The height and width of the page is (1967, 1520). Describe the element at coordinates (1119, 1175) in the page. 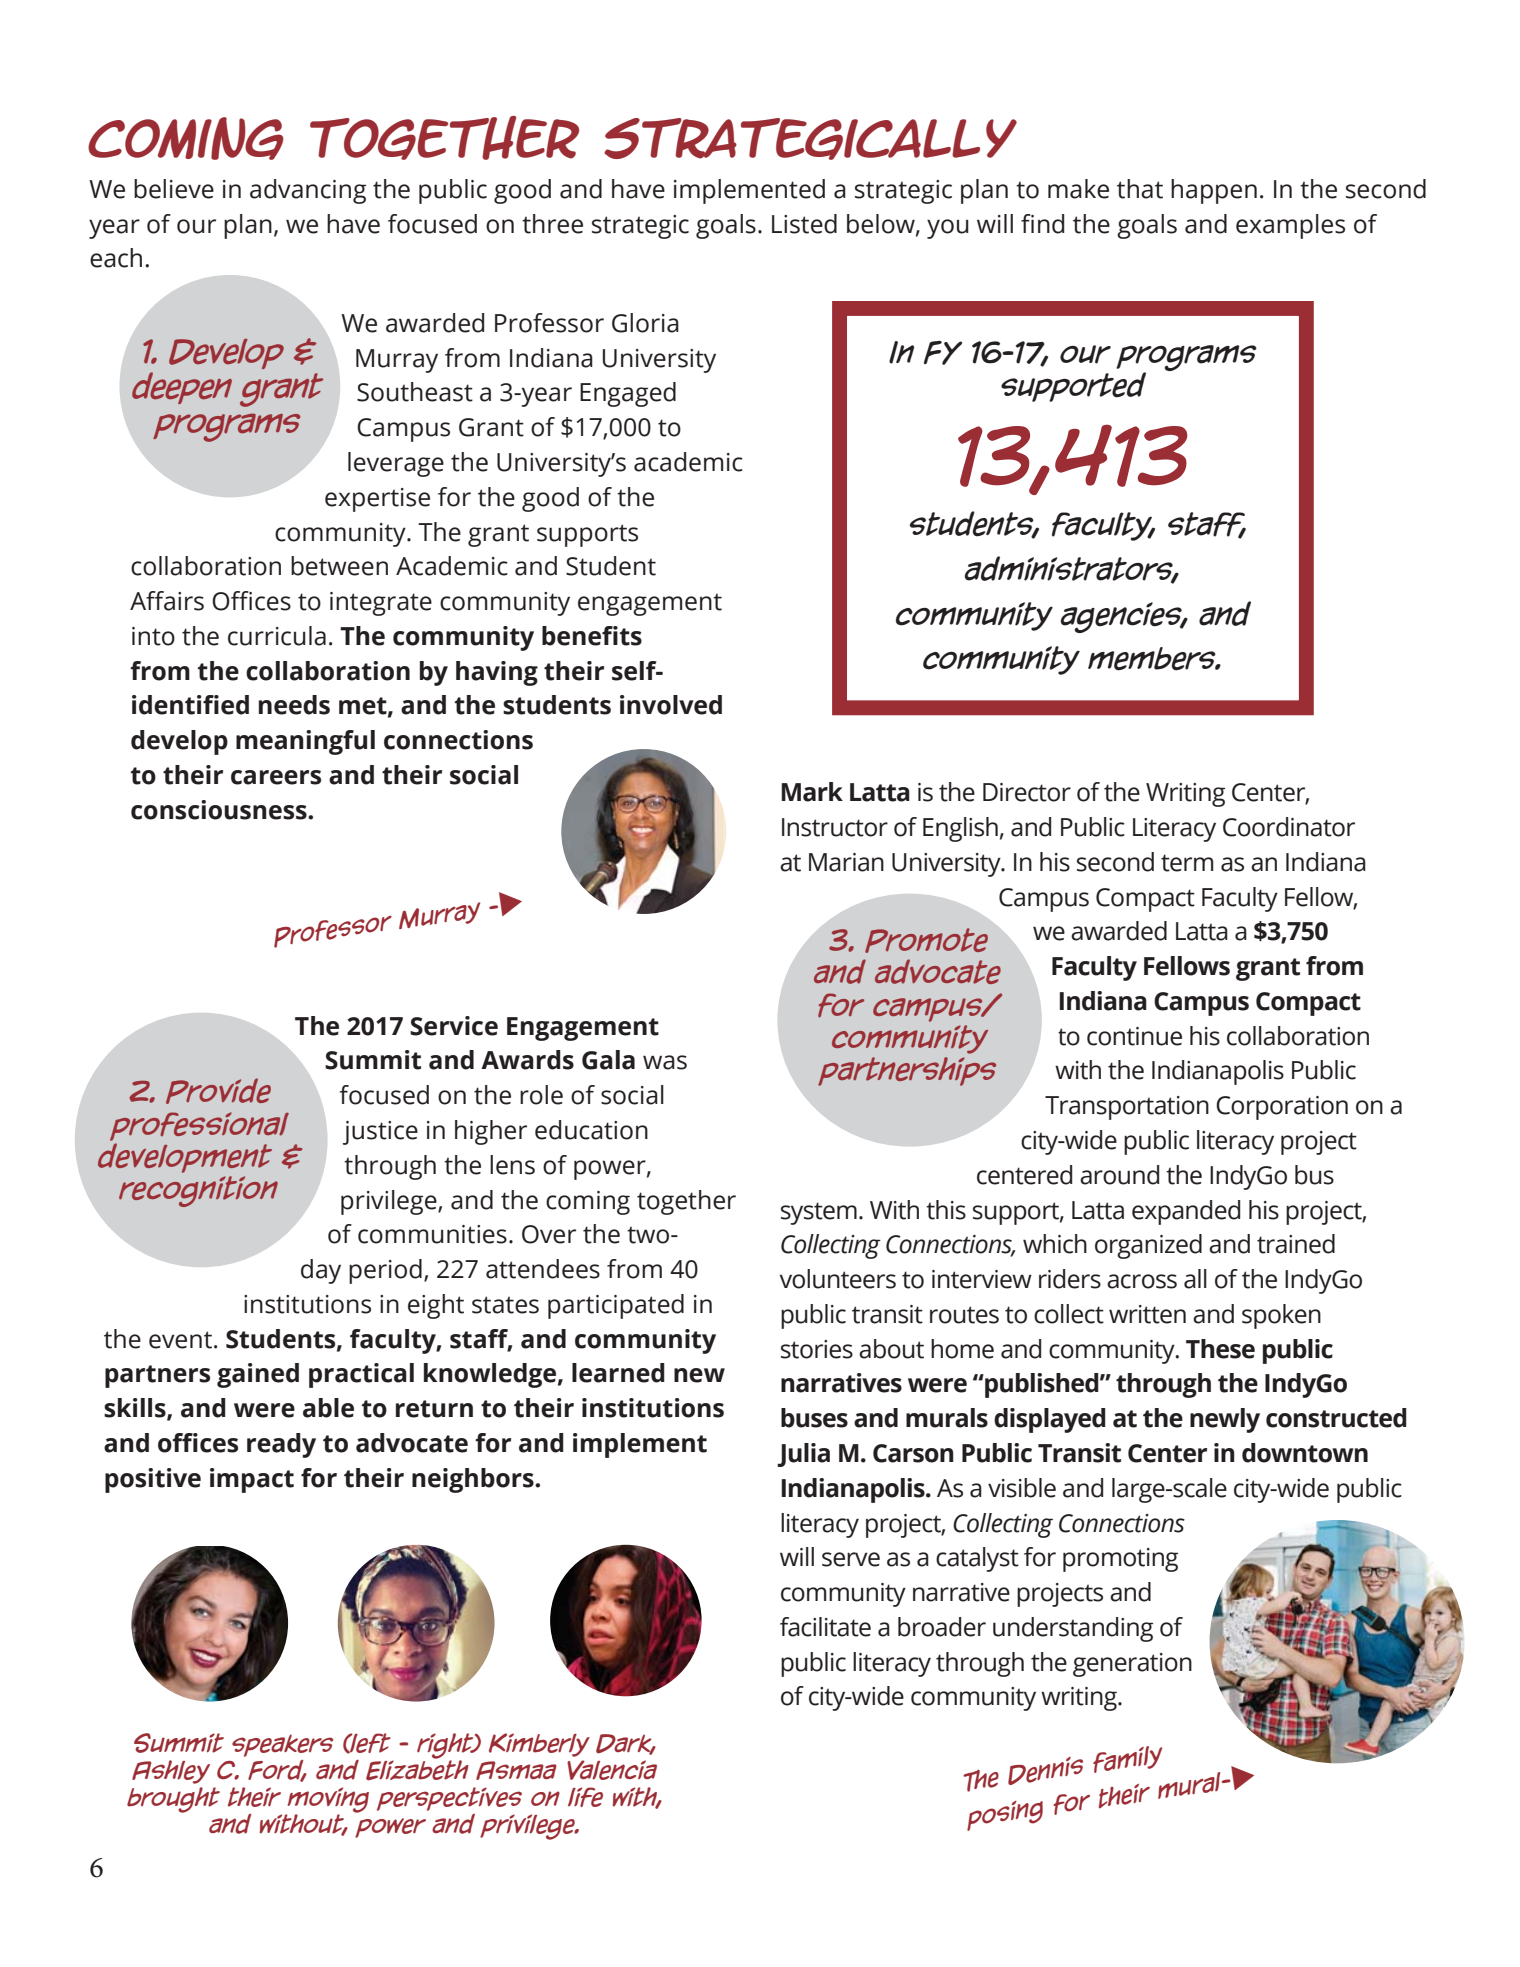

I see `around` at that location.
